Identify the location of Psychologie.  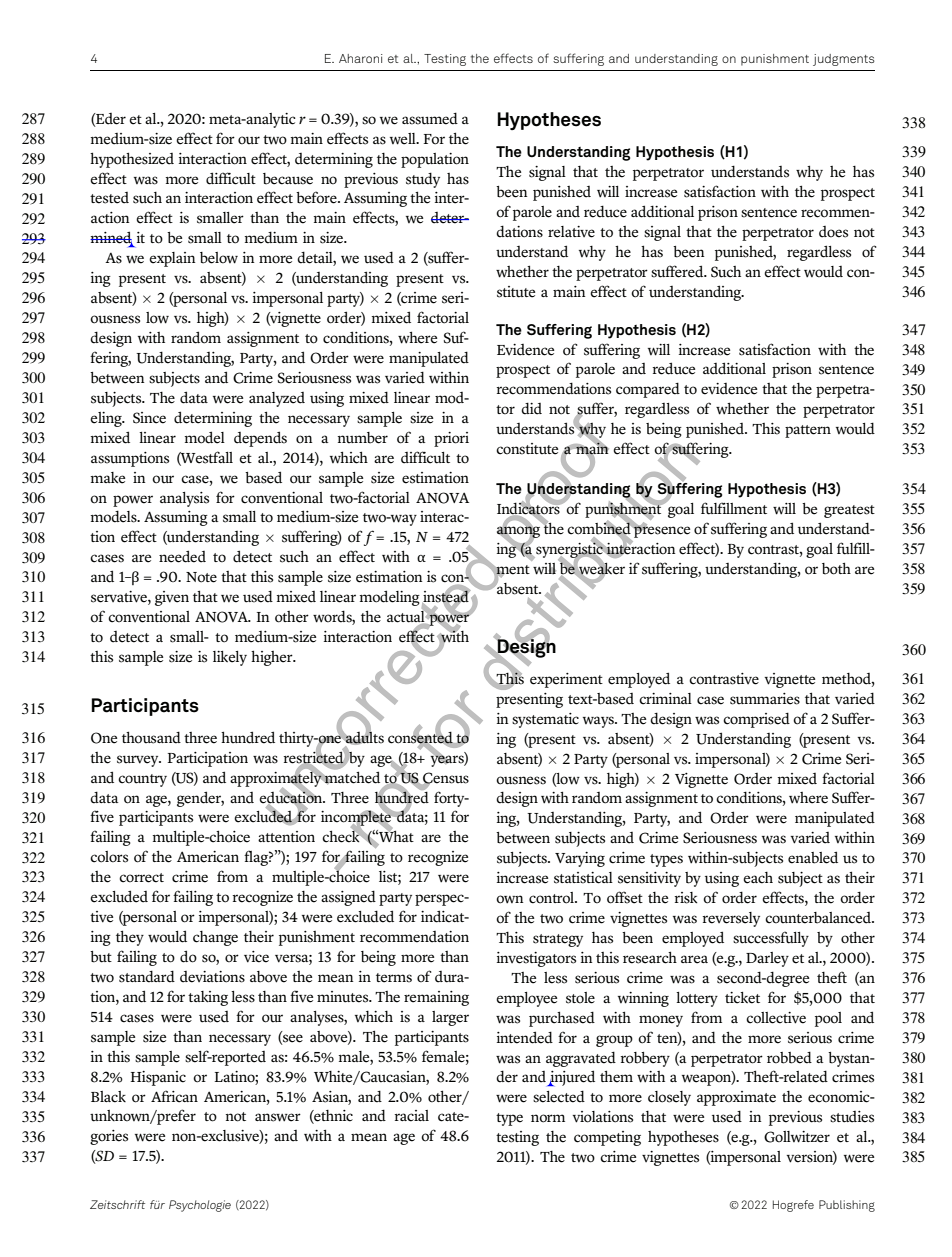
(200, 1206).
